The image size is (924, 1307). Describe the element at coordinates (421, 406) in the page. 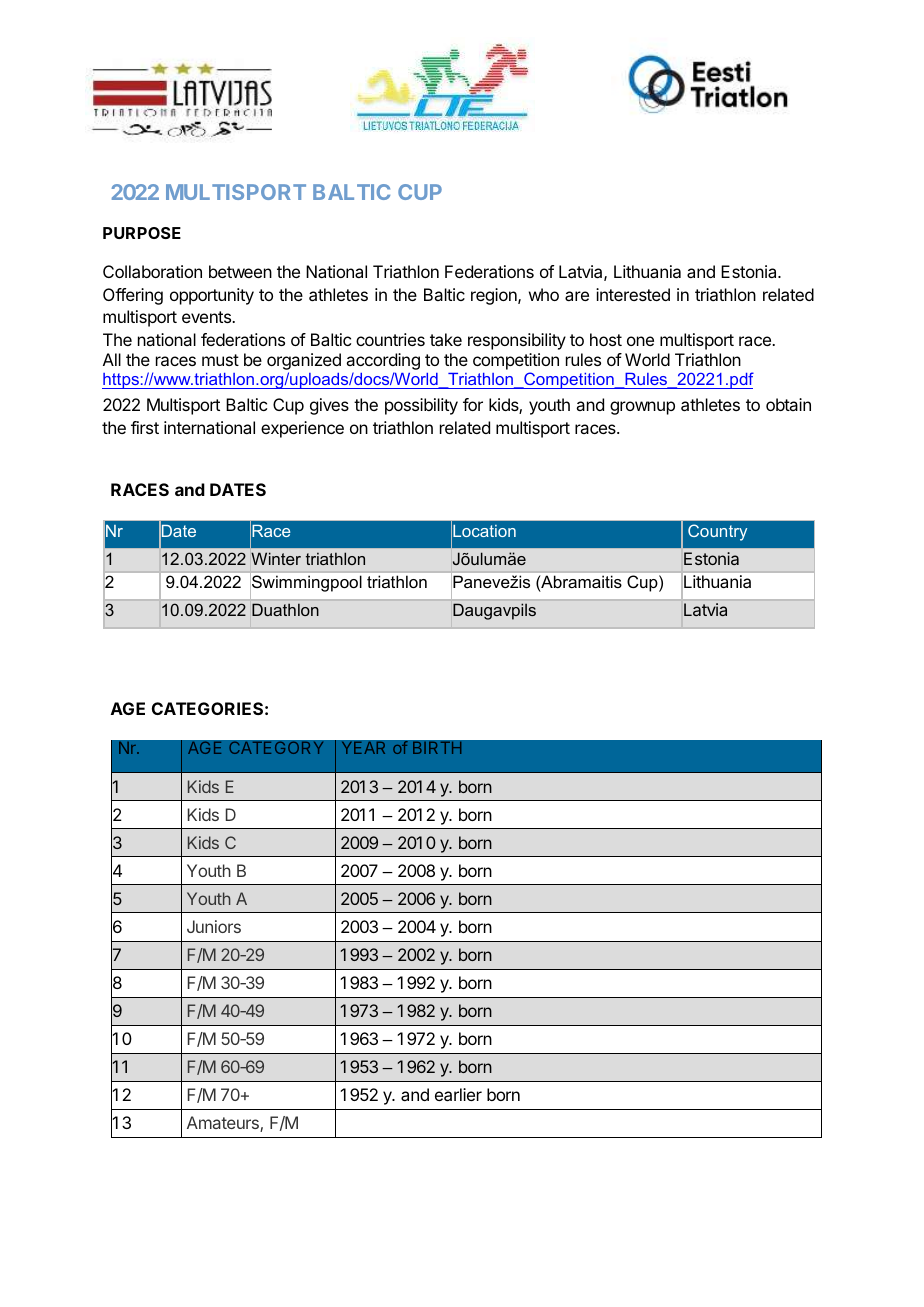

I see `possibility` at that location.
